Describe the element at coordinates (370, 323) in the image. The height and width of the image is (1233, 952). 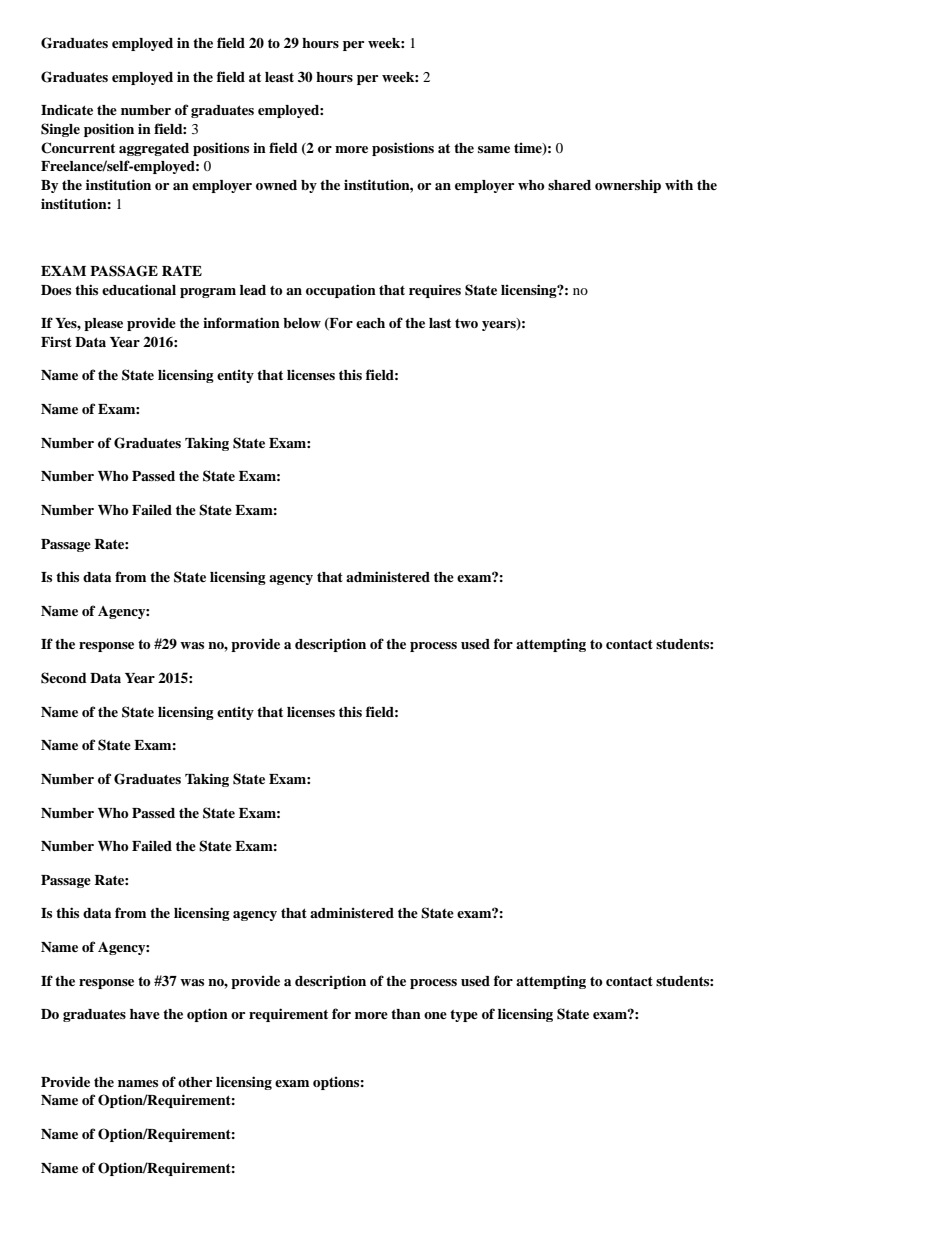
I see `each` at that location.
